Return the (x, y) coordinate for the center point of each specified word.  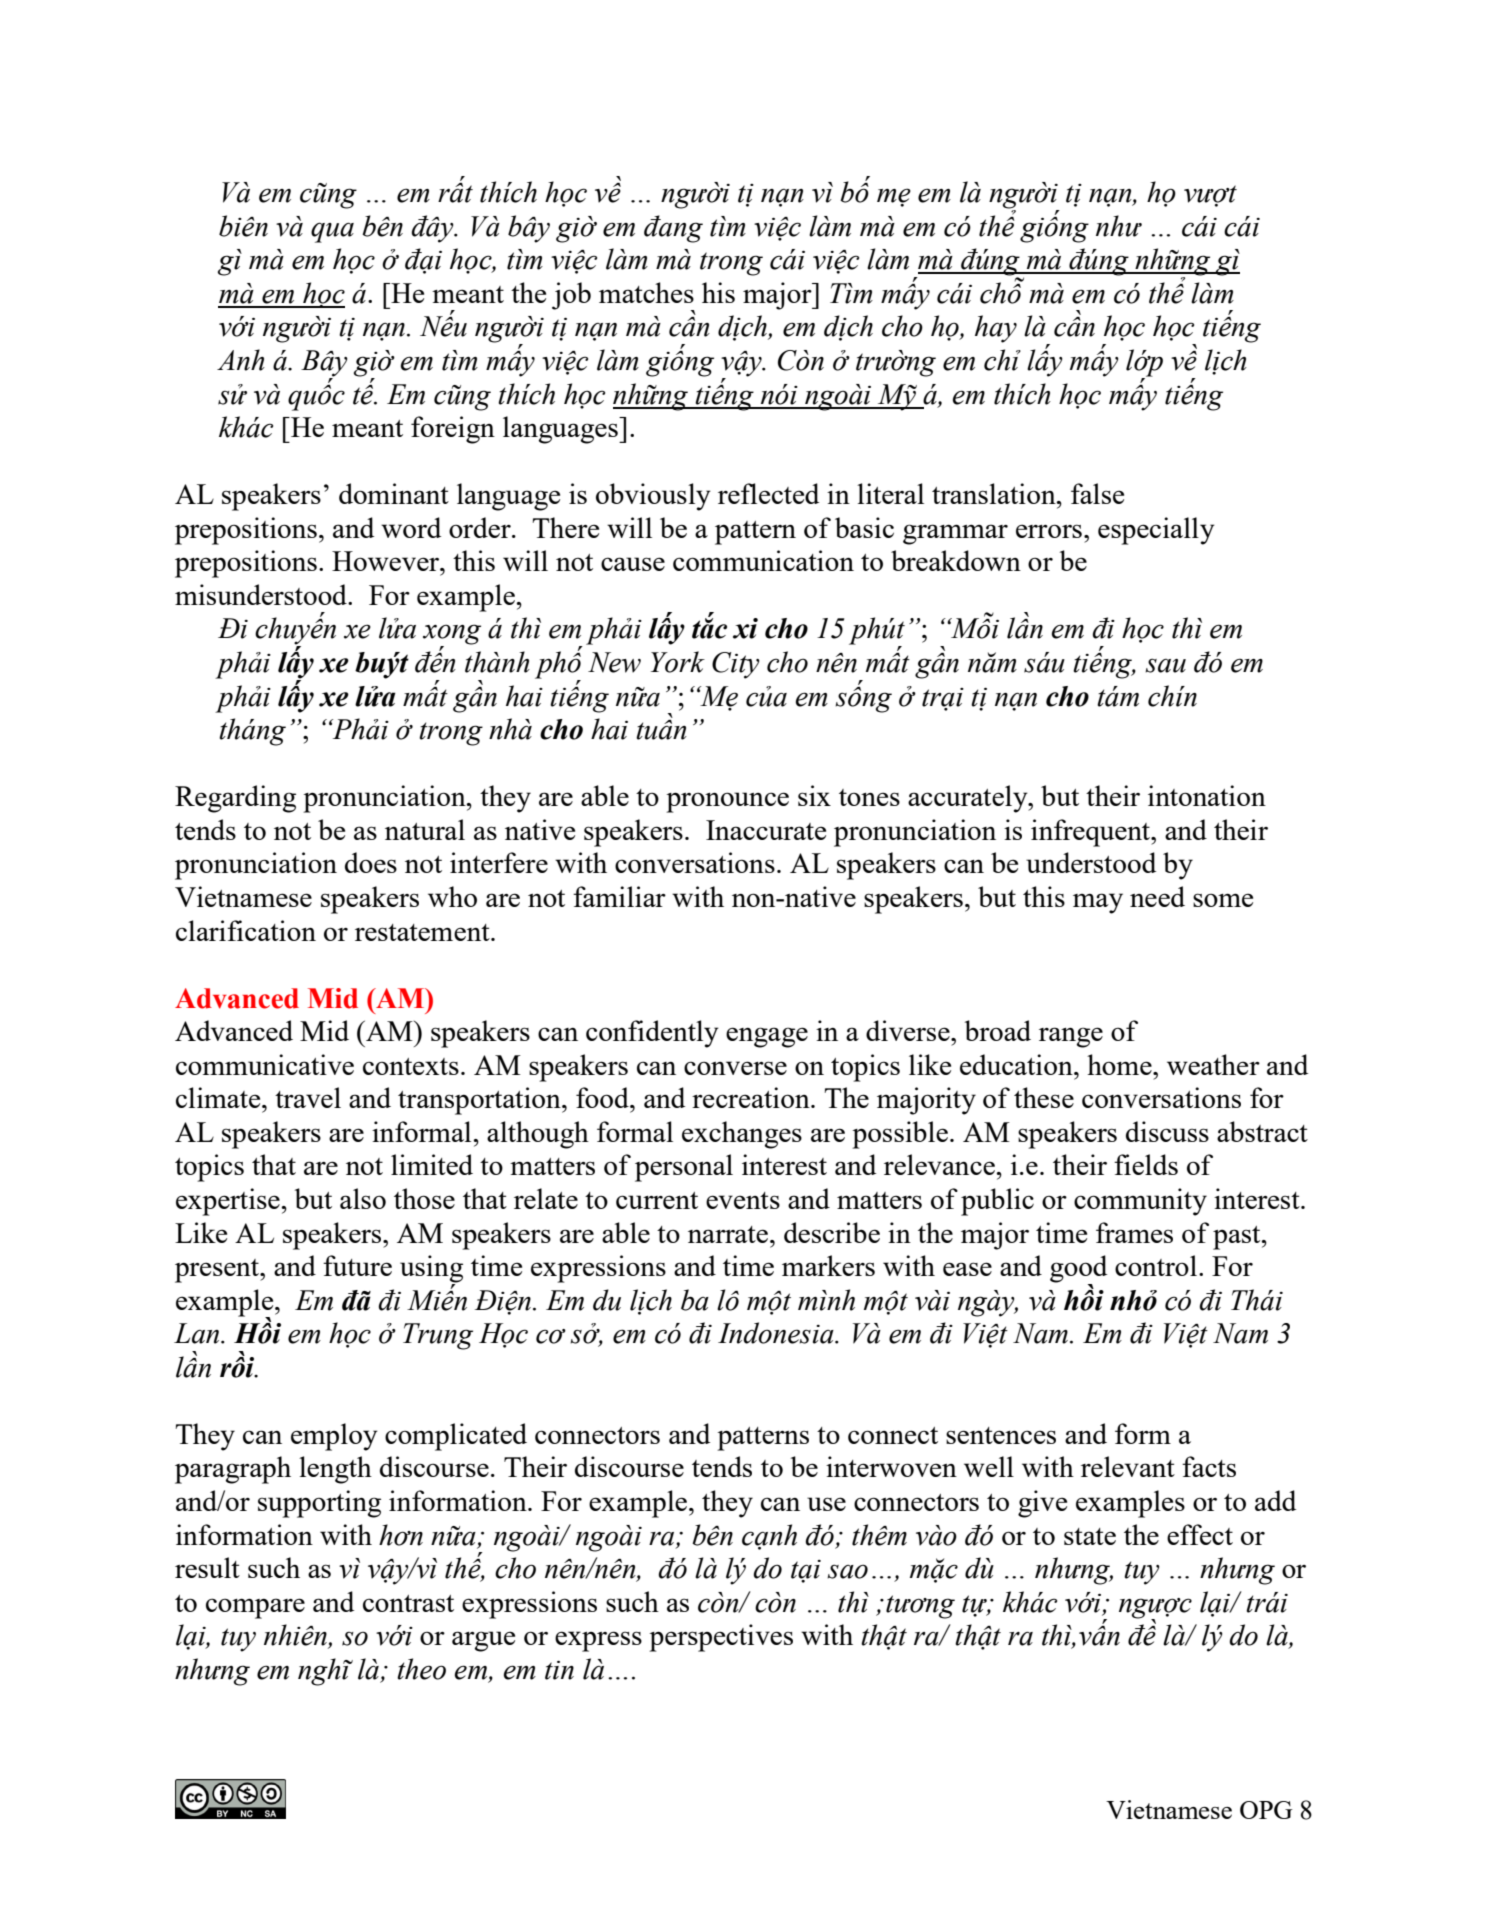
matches (646, 292)
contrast (408, 1603)
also (363, 1198)
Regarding (235, 799)
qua (332, 232)
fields (1146, 1164)
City (736, 665)
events (743, 1200)
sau (1165, 665)
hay (996, 329)
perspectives (721, 1638)
